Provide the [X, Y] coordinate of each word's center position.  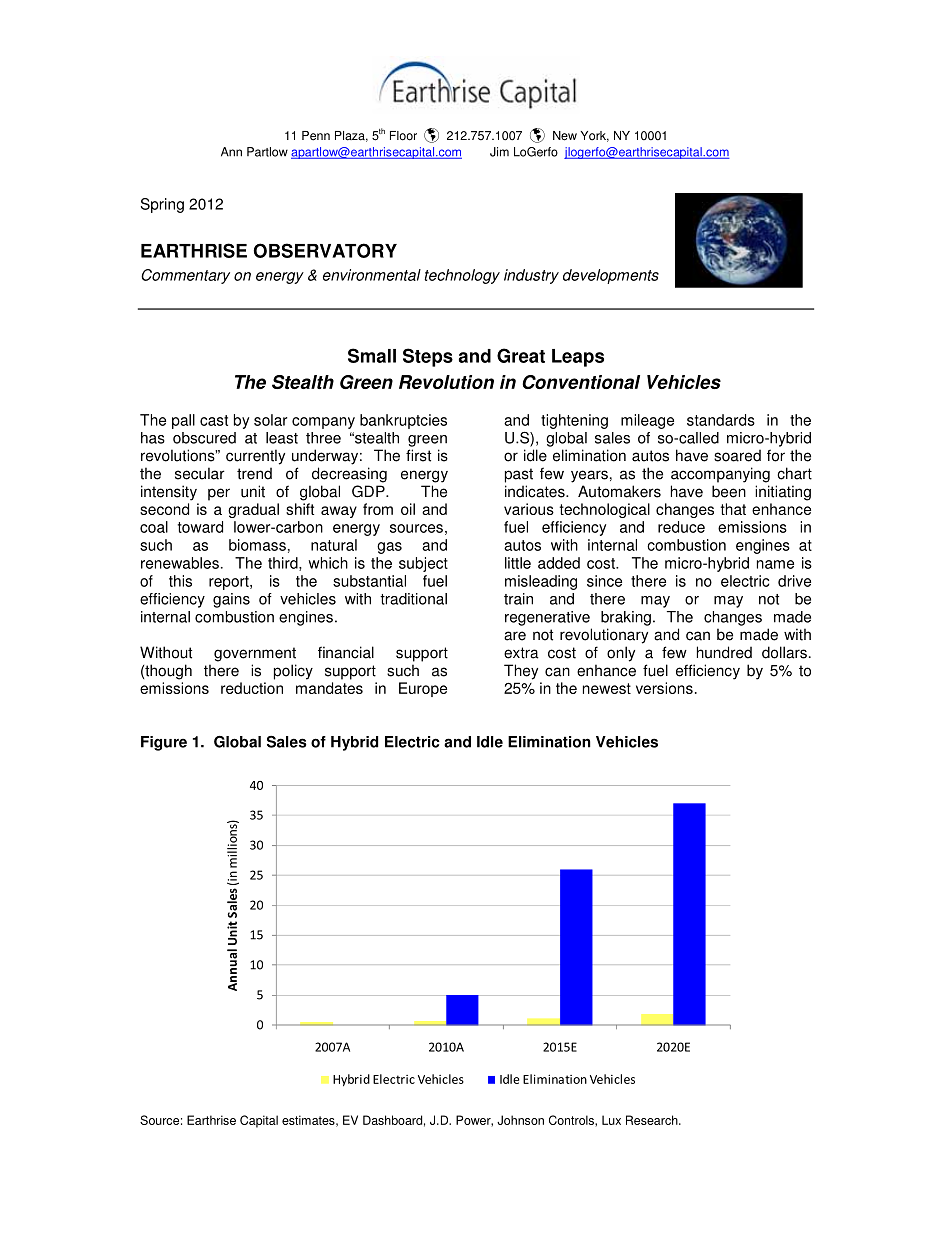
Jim [499, 152]
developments [611, 276]
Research [653, 1120]
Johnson [520, 1120]
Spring [162, 205]
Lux [611, 1120]
